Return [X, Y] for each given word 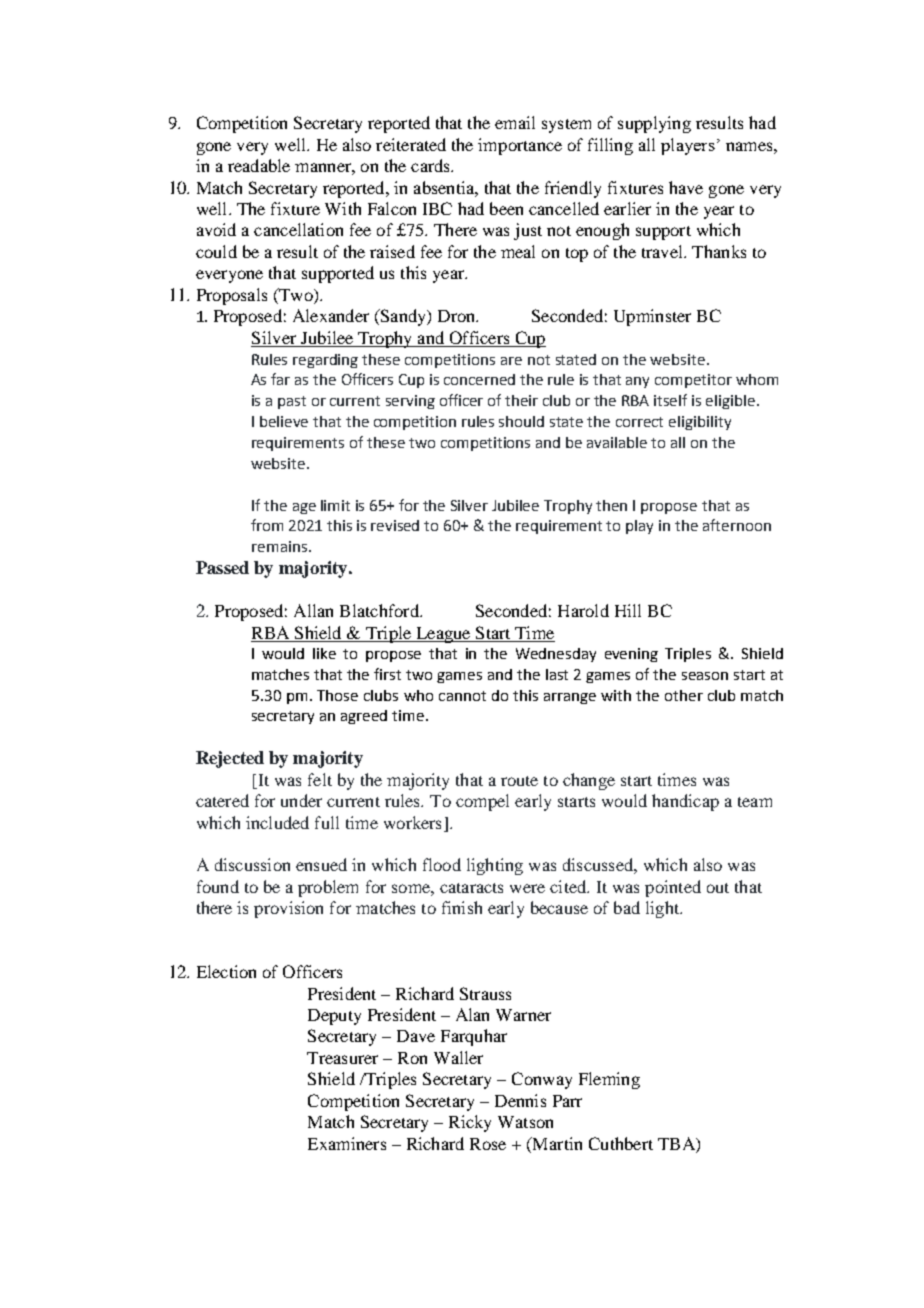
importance [520, 146]
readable [259, 165]
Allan [313, 610]
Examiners [347, 1143]
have [686, 187]
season [705, 676]
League [443, 635]
